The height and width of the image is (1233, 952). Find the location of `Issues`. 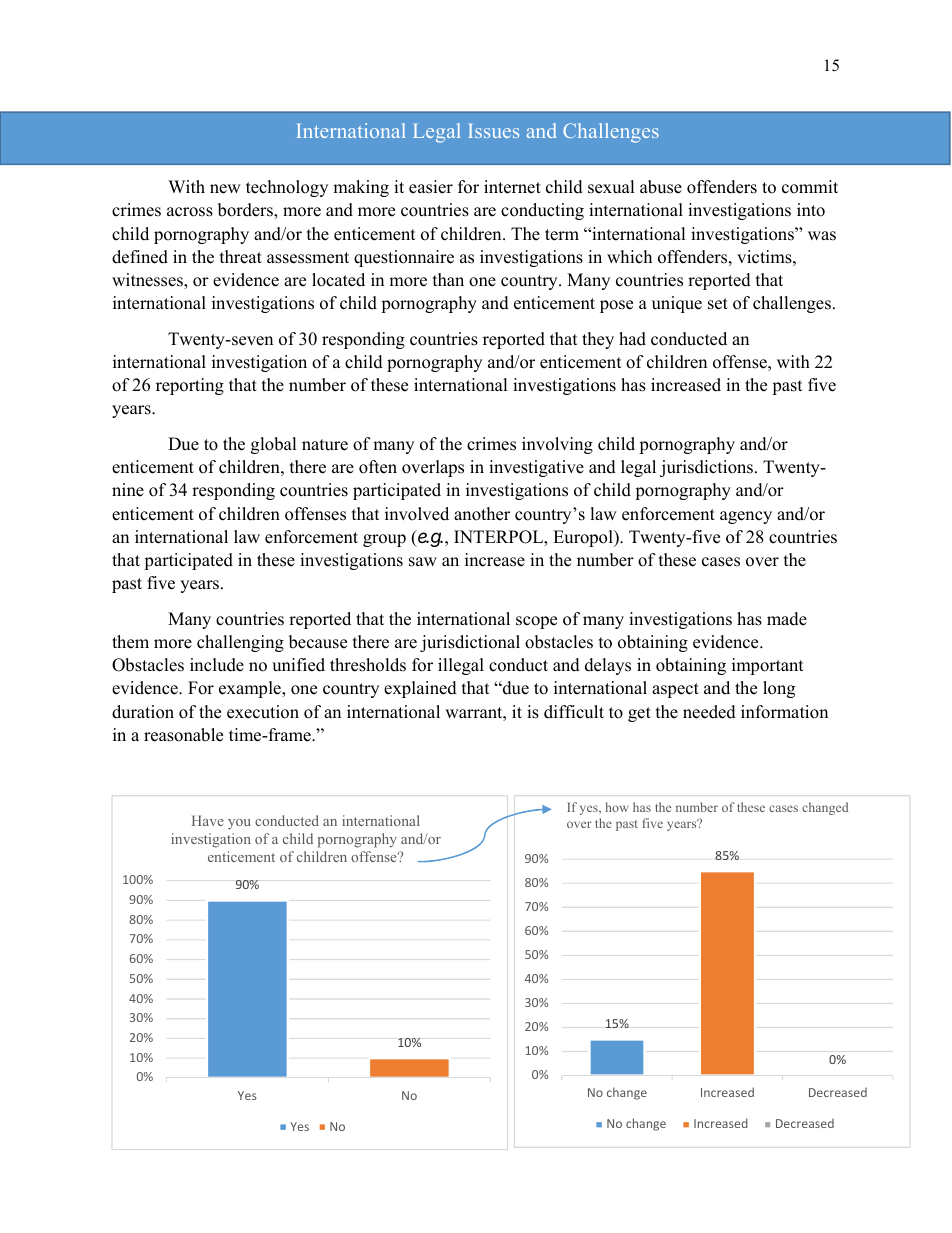

Issues is located at coordinates (494, 131).
